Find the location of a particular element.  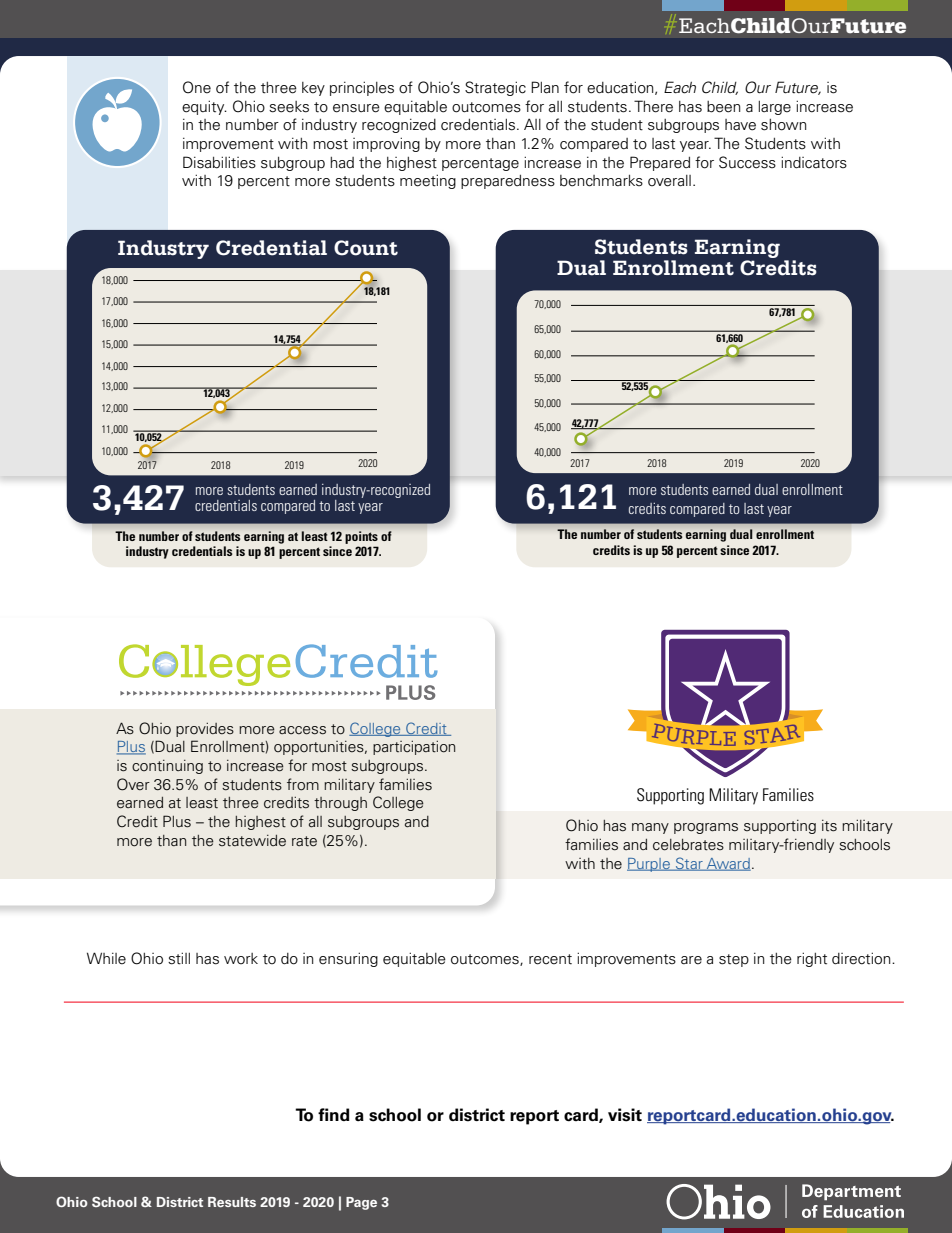

Results is located at coordinates (232, 1202).
